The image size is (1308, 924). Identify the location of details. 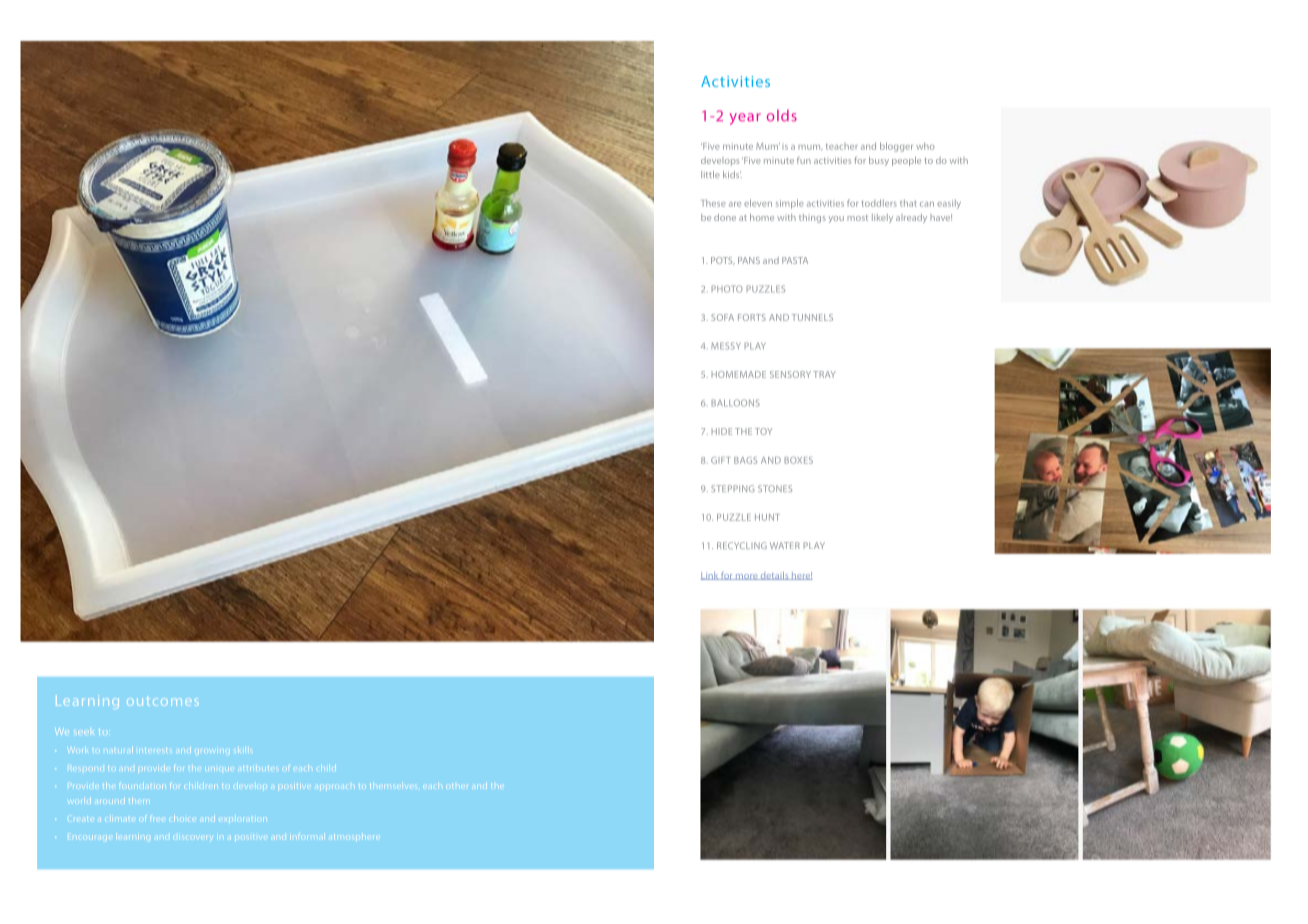
(775, 576).
